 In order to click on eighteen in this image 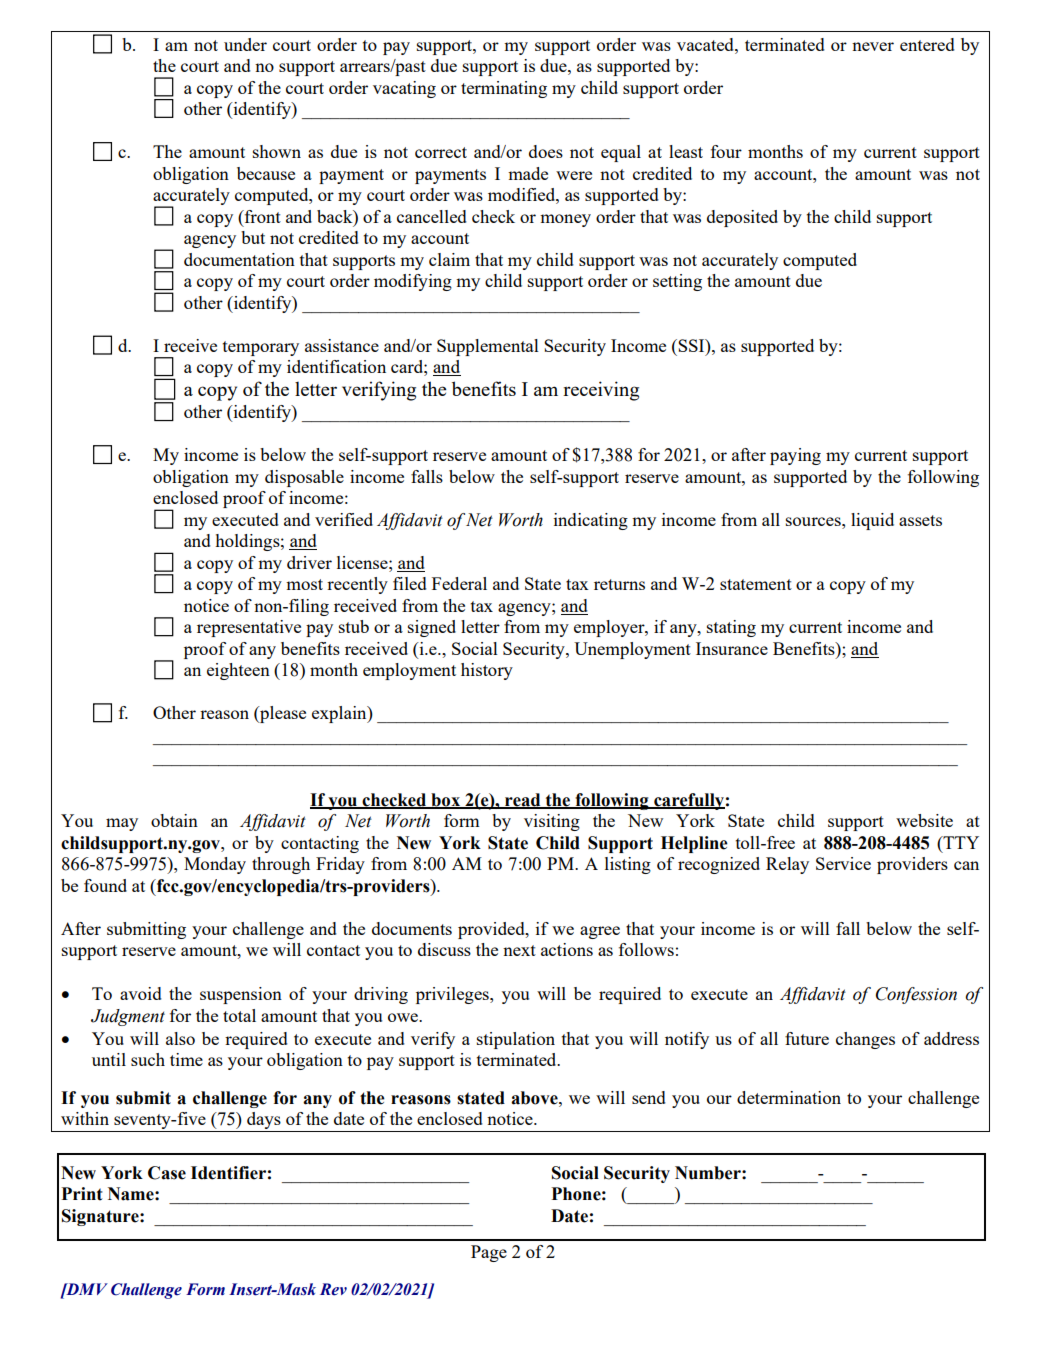, I will do `click(238, 671)`.
